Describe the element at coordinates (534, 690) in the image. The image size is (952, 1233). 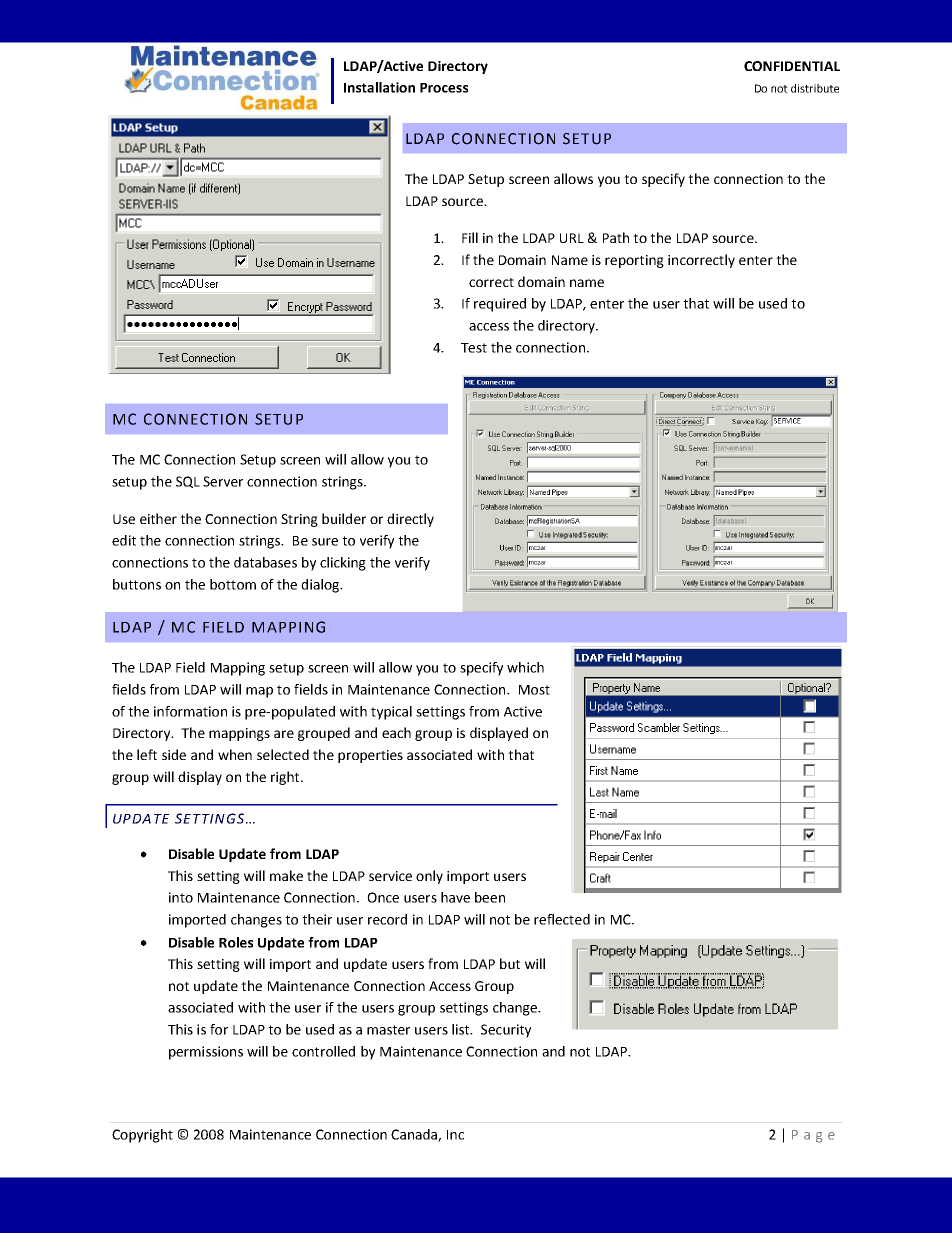
I see `Most` at that location.
